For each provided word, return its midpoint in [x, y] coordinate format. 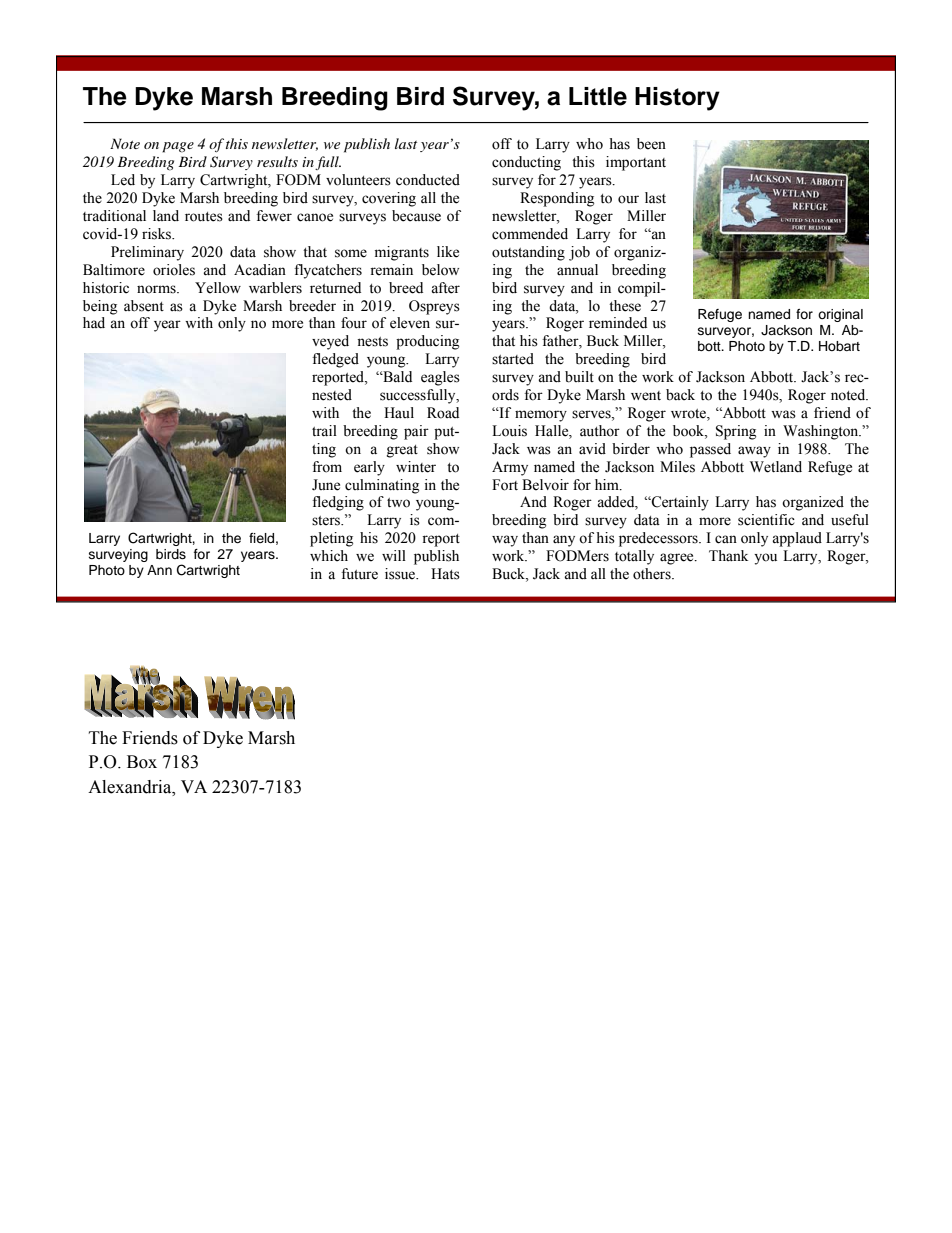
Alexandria [131, 787]
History [677, 99]
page [178, 147]
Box [142, 762]
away [754, 452]
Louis [509, 431]
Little [598, 96]
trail [324, 431]
